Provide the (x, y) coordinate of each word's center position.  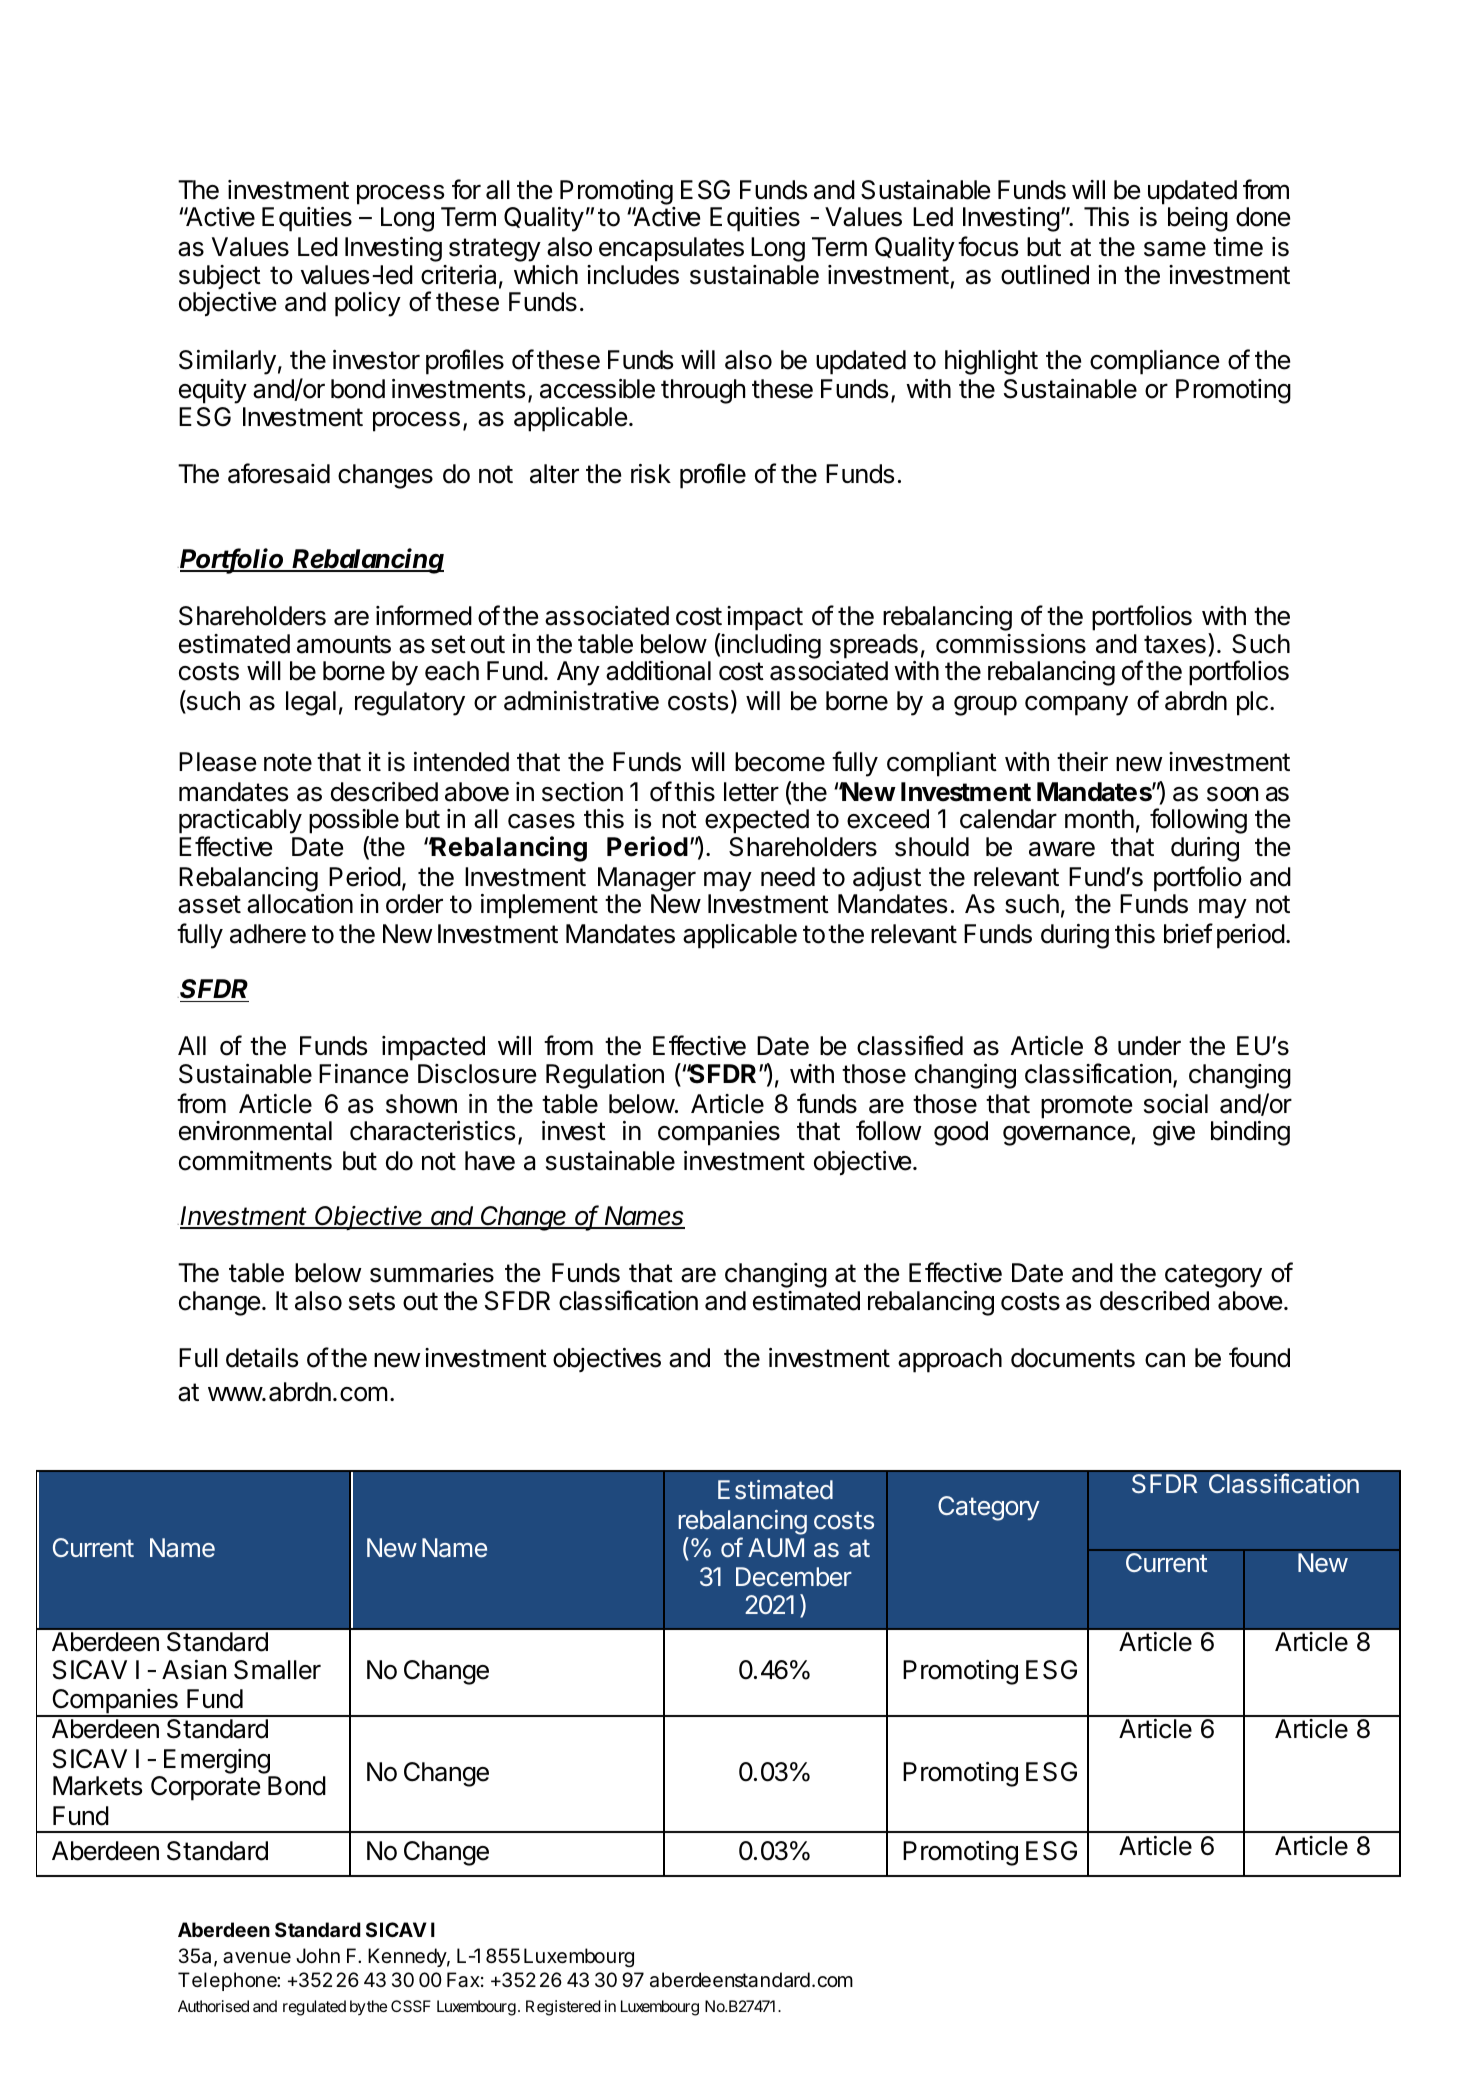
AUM (776, 1547)
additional (658, 671)
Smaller (277, 1670)
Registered (563, 2008)
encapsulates (671, 249)
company (1076, 705)
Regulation (605, 1076)
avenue (257, 1958)
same (1175, 249)
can (1165, 1360)
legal (311, 703)
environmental (255, 1131)
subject (220, 277)
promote (1086, 1107)
